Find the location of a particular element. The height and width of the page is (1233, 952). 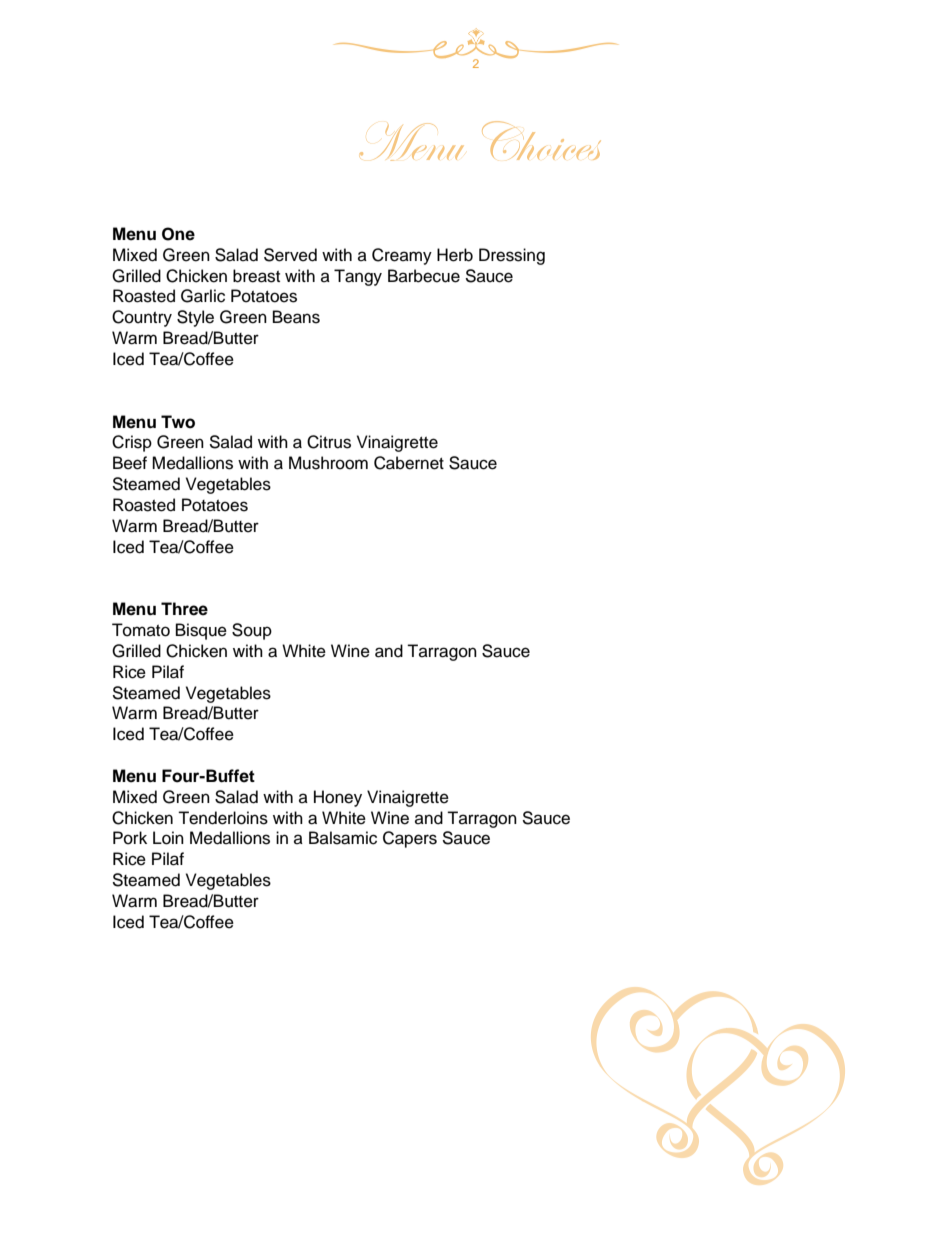

Balsamic is located at coordinates (343, 838).
